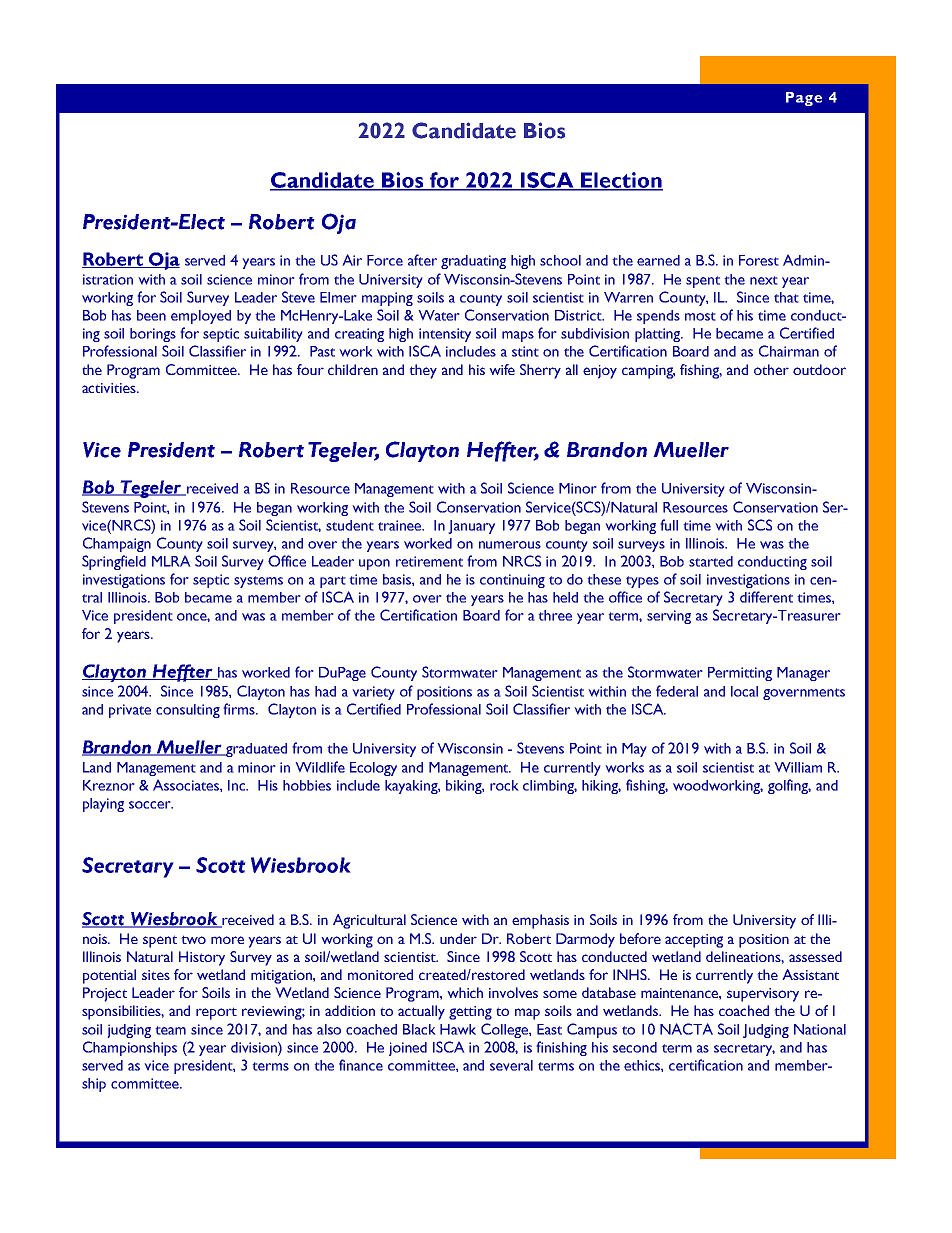 Image resolution: width=952 pixels, height=1233 pixels. I want to click on variety, so click(373, 693).
